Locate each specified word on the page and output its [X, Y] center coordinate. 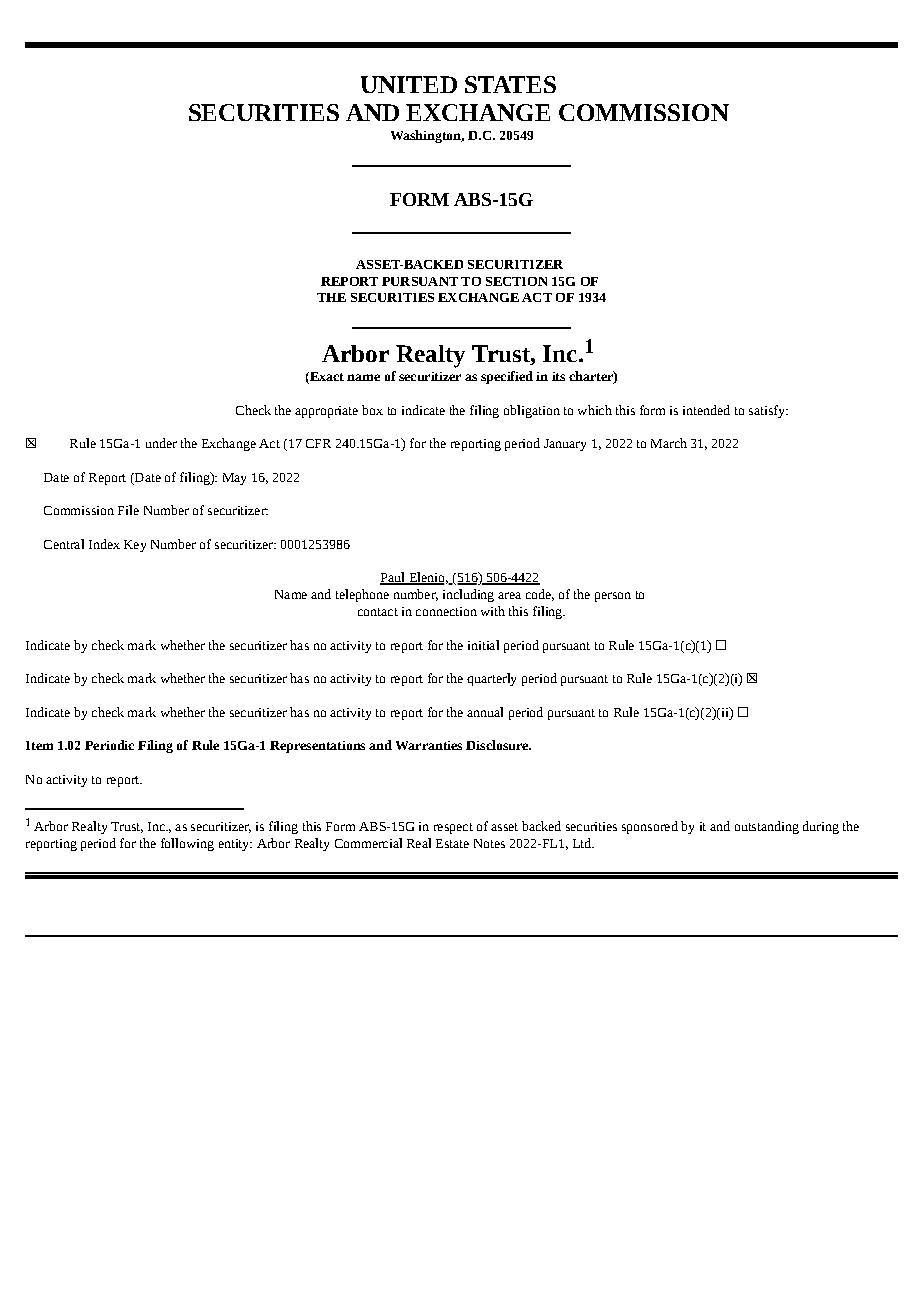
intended [706, 410]
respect [453, 828]
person [613, 597]
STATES [510, 84]
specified [507, 377]
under [161, 443]
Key [135, 546]
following [187, 844]
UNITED [409, 84]
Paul [393, 578]
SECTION [516, 281]
